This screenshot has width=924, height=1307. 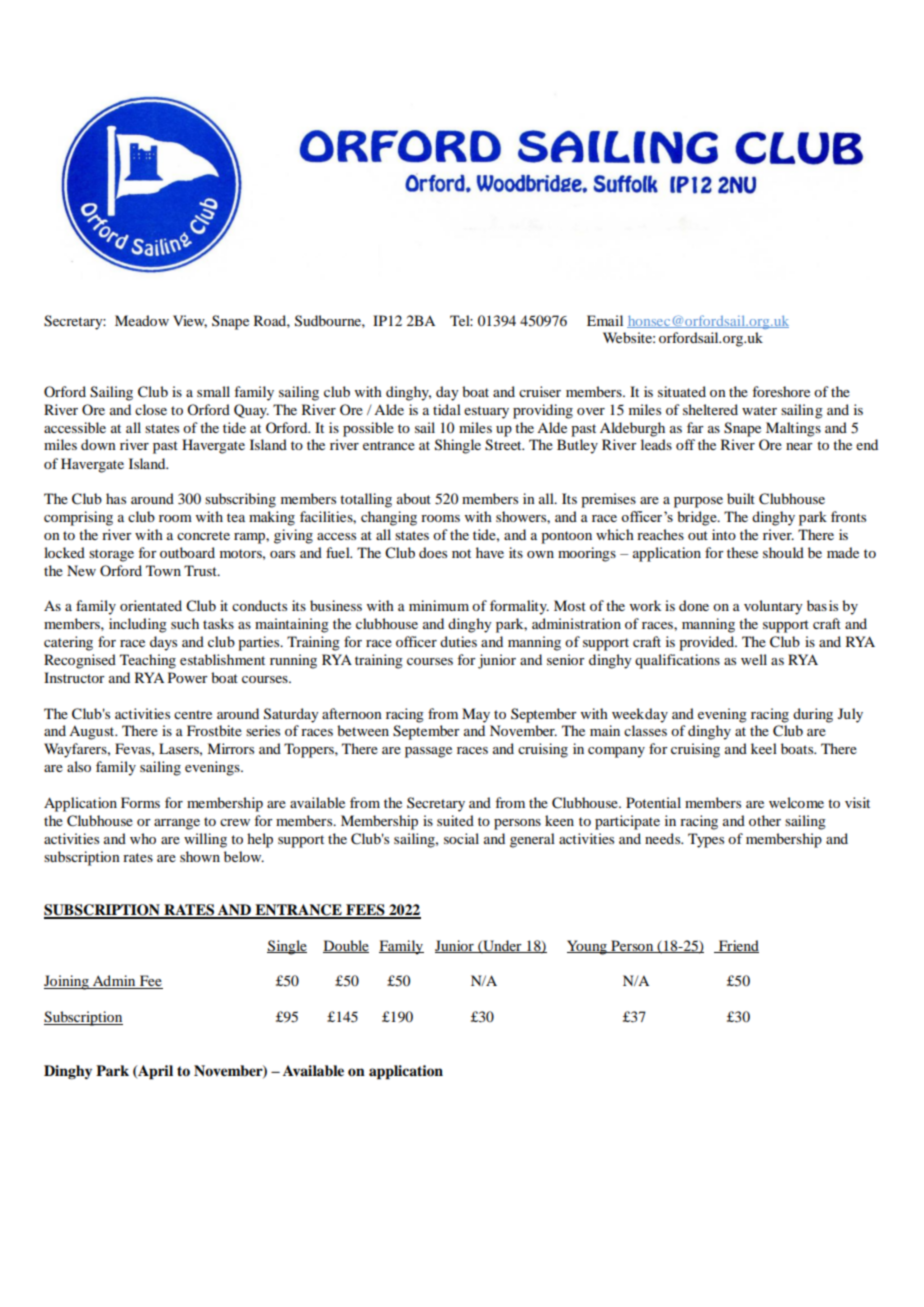 I want to click on suited, so click(x=455, y=820).
